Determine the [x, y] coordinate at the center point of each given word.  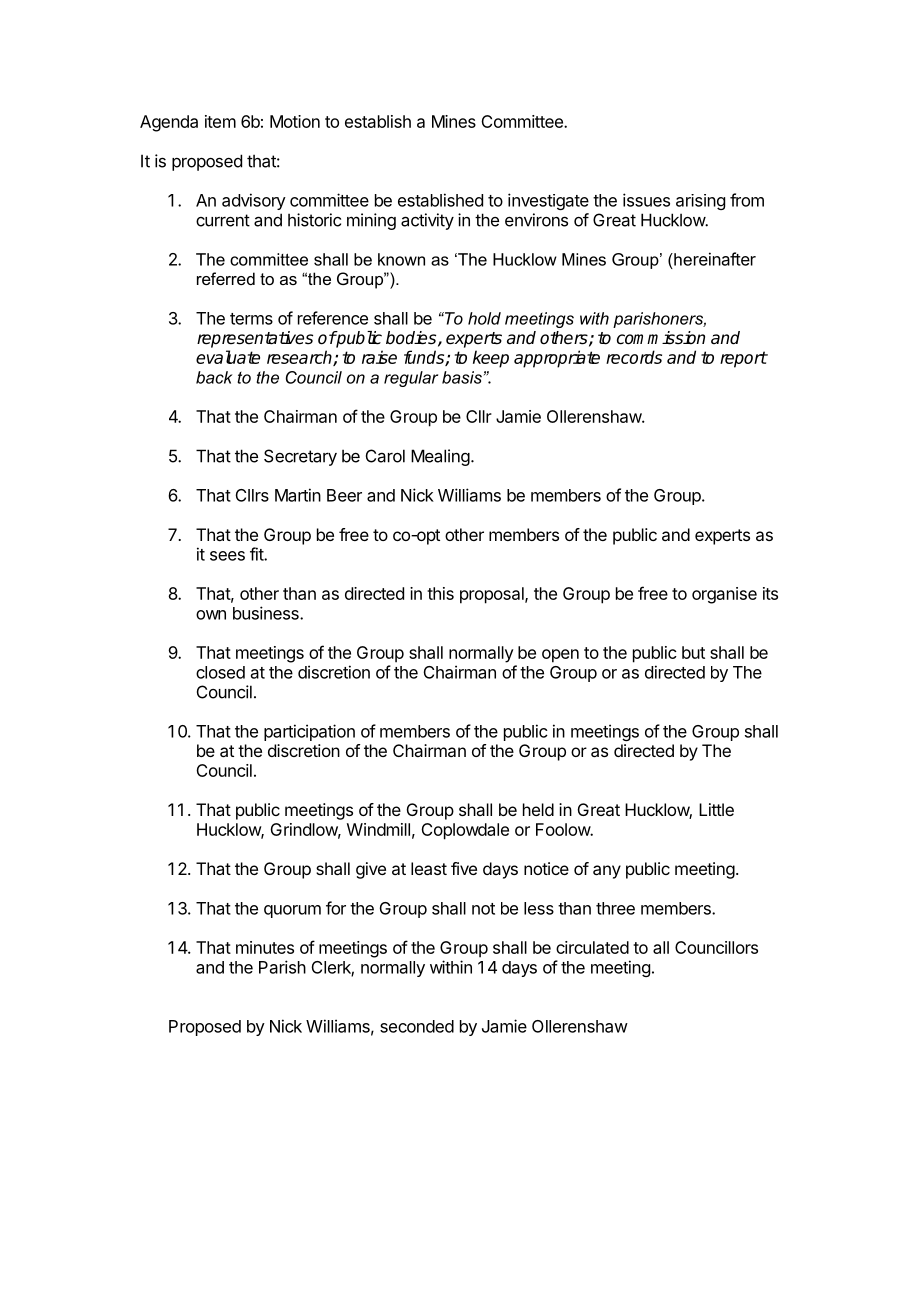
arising [700, 202]
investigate [548, 201]
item [220, 121]
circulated [592, 947]
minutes [265, 947]
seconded [417, 1026]
